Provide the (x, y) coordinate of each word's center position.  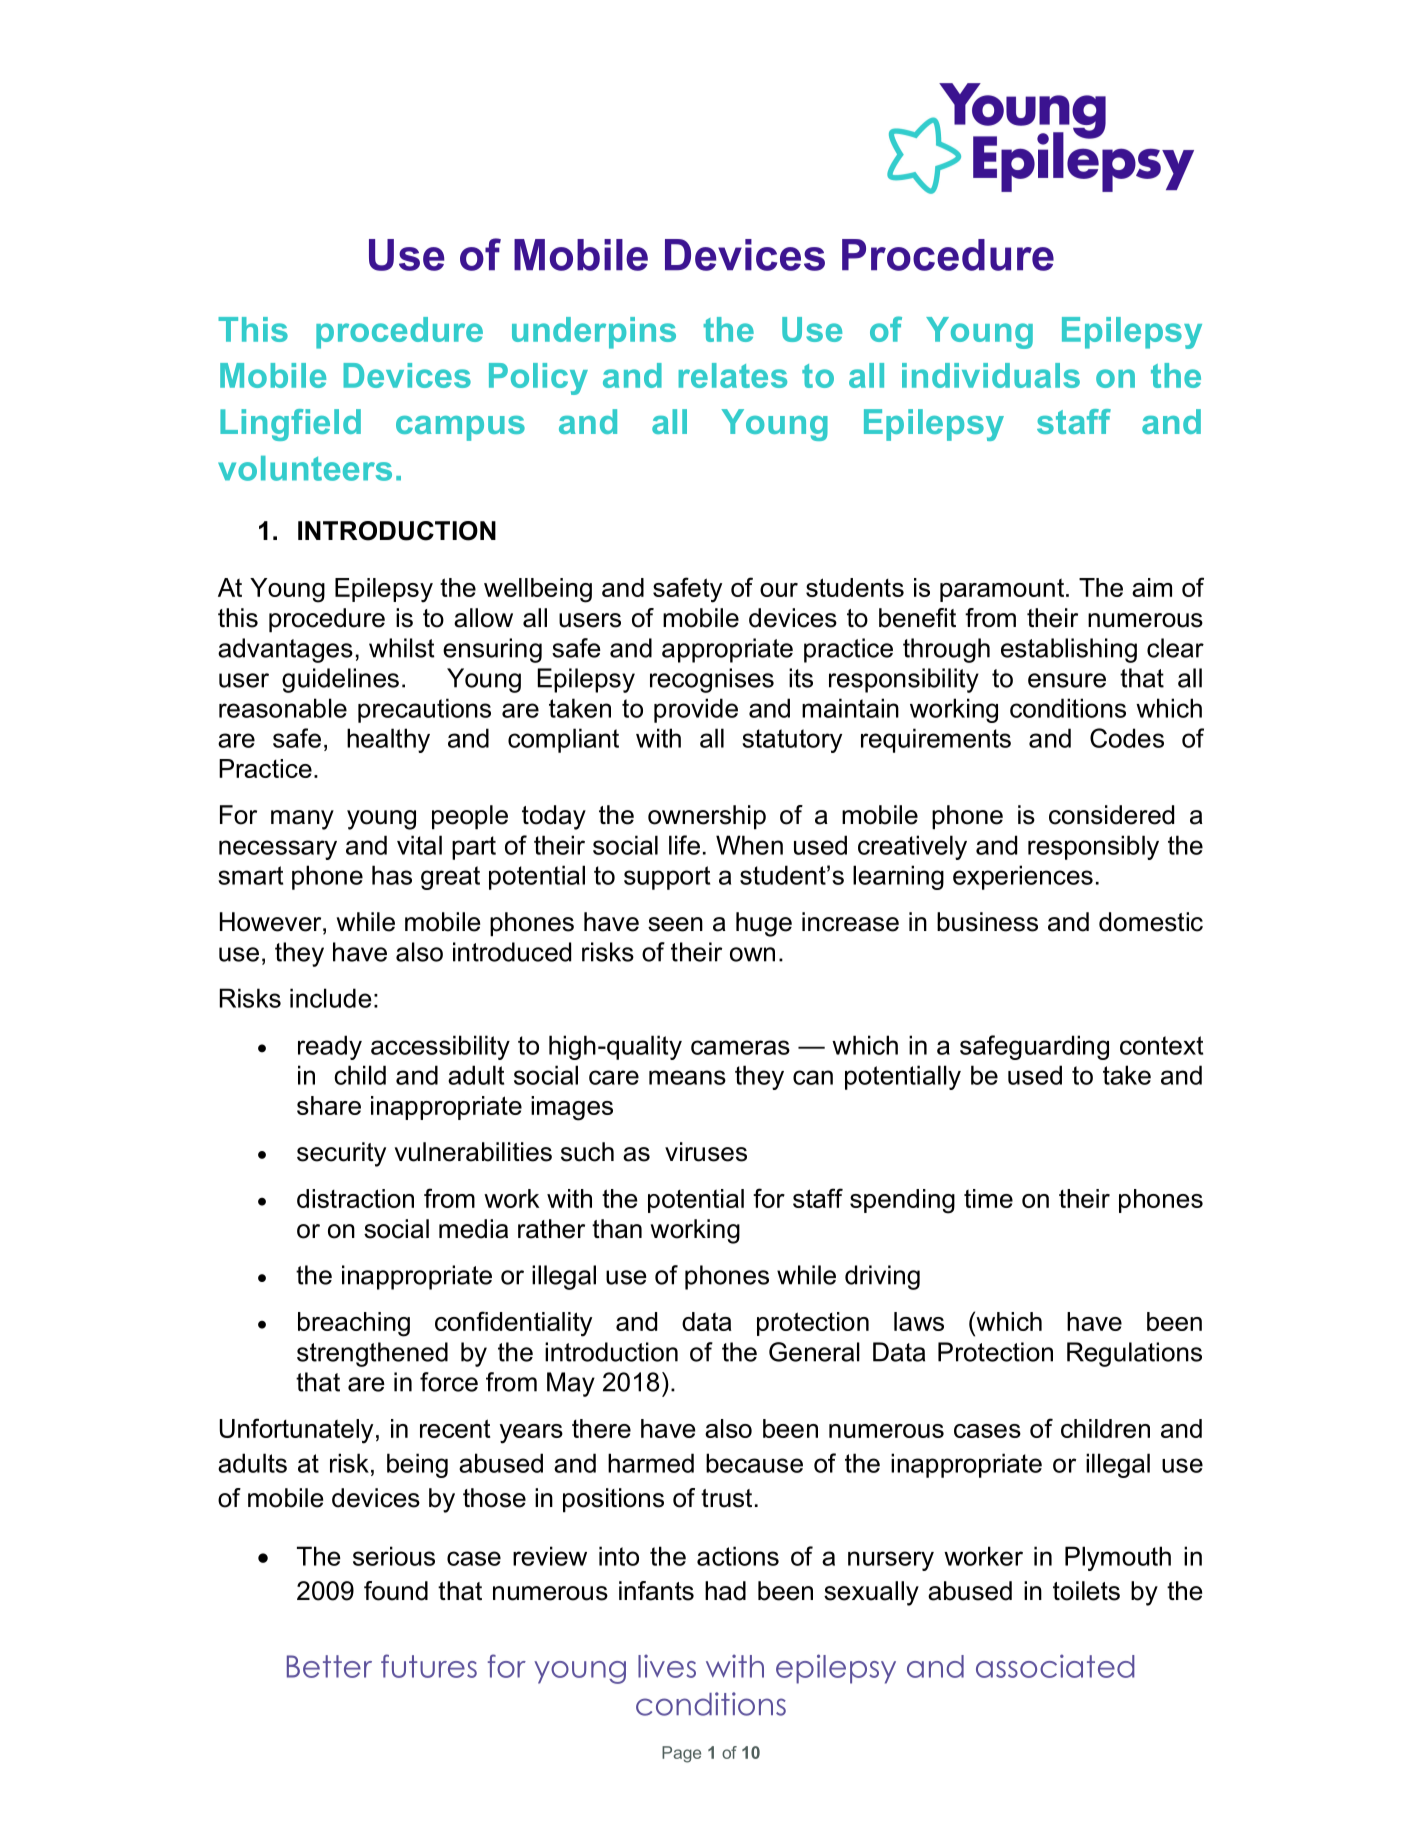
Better (329, 1666)
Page (681, 1754)
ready (330, 1047)
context (1161, 1045)
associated (1055, 1666)
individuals (991, 375)
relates (733, 375)
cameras (740, 1047)
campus (460, 428)
